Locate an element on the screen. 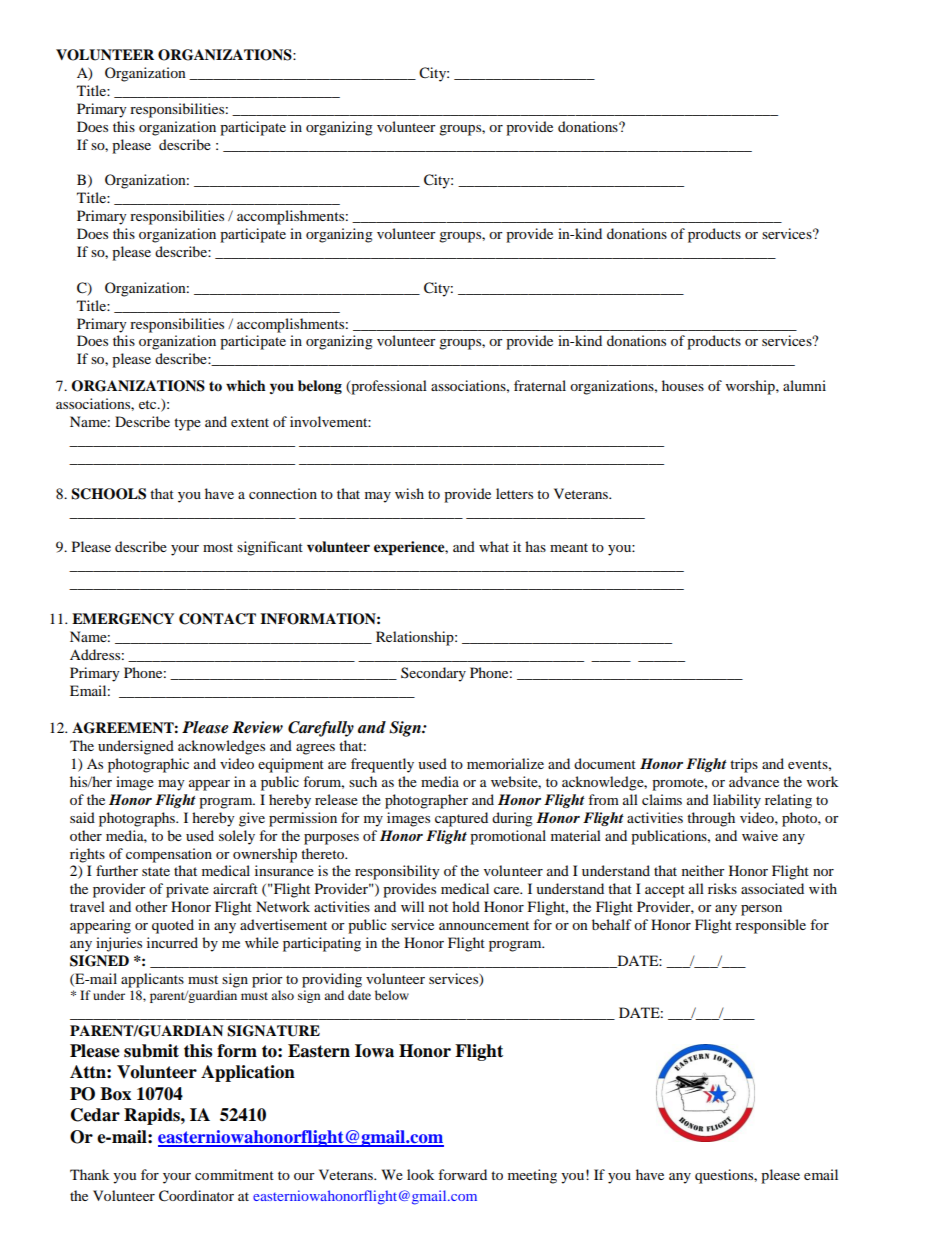 The image size is (952, 1233). CONTACT is located at coordinates (217, 619).
